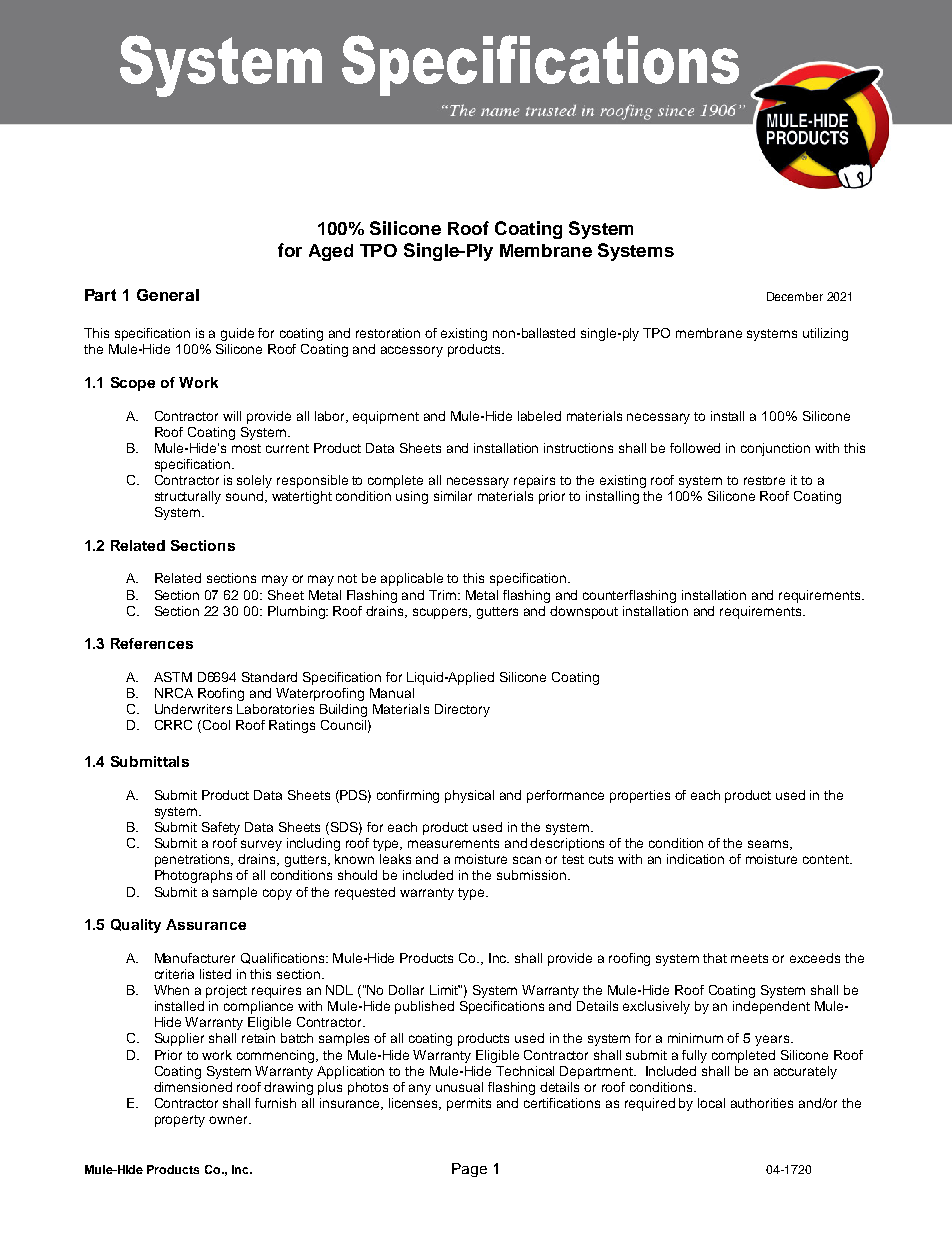 This document has width=952, height=1233. What do you see at coordinates (462, 710) in the document?
I see `Directory` at bounding box center [462, 710].
